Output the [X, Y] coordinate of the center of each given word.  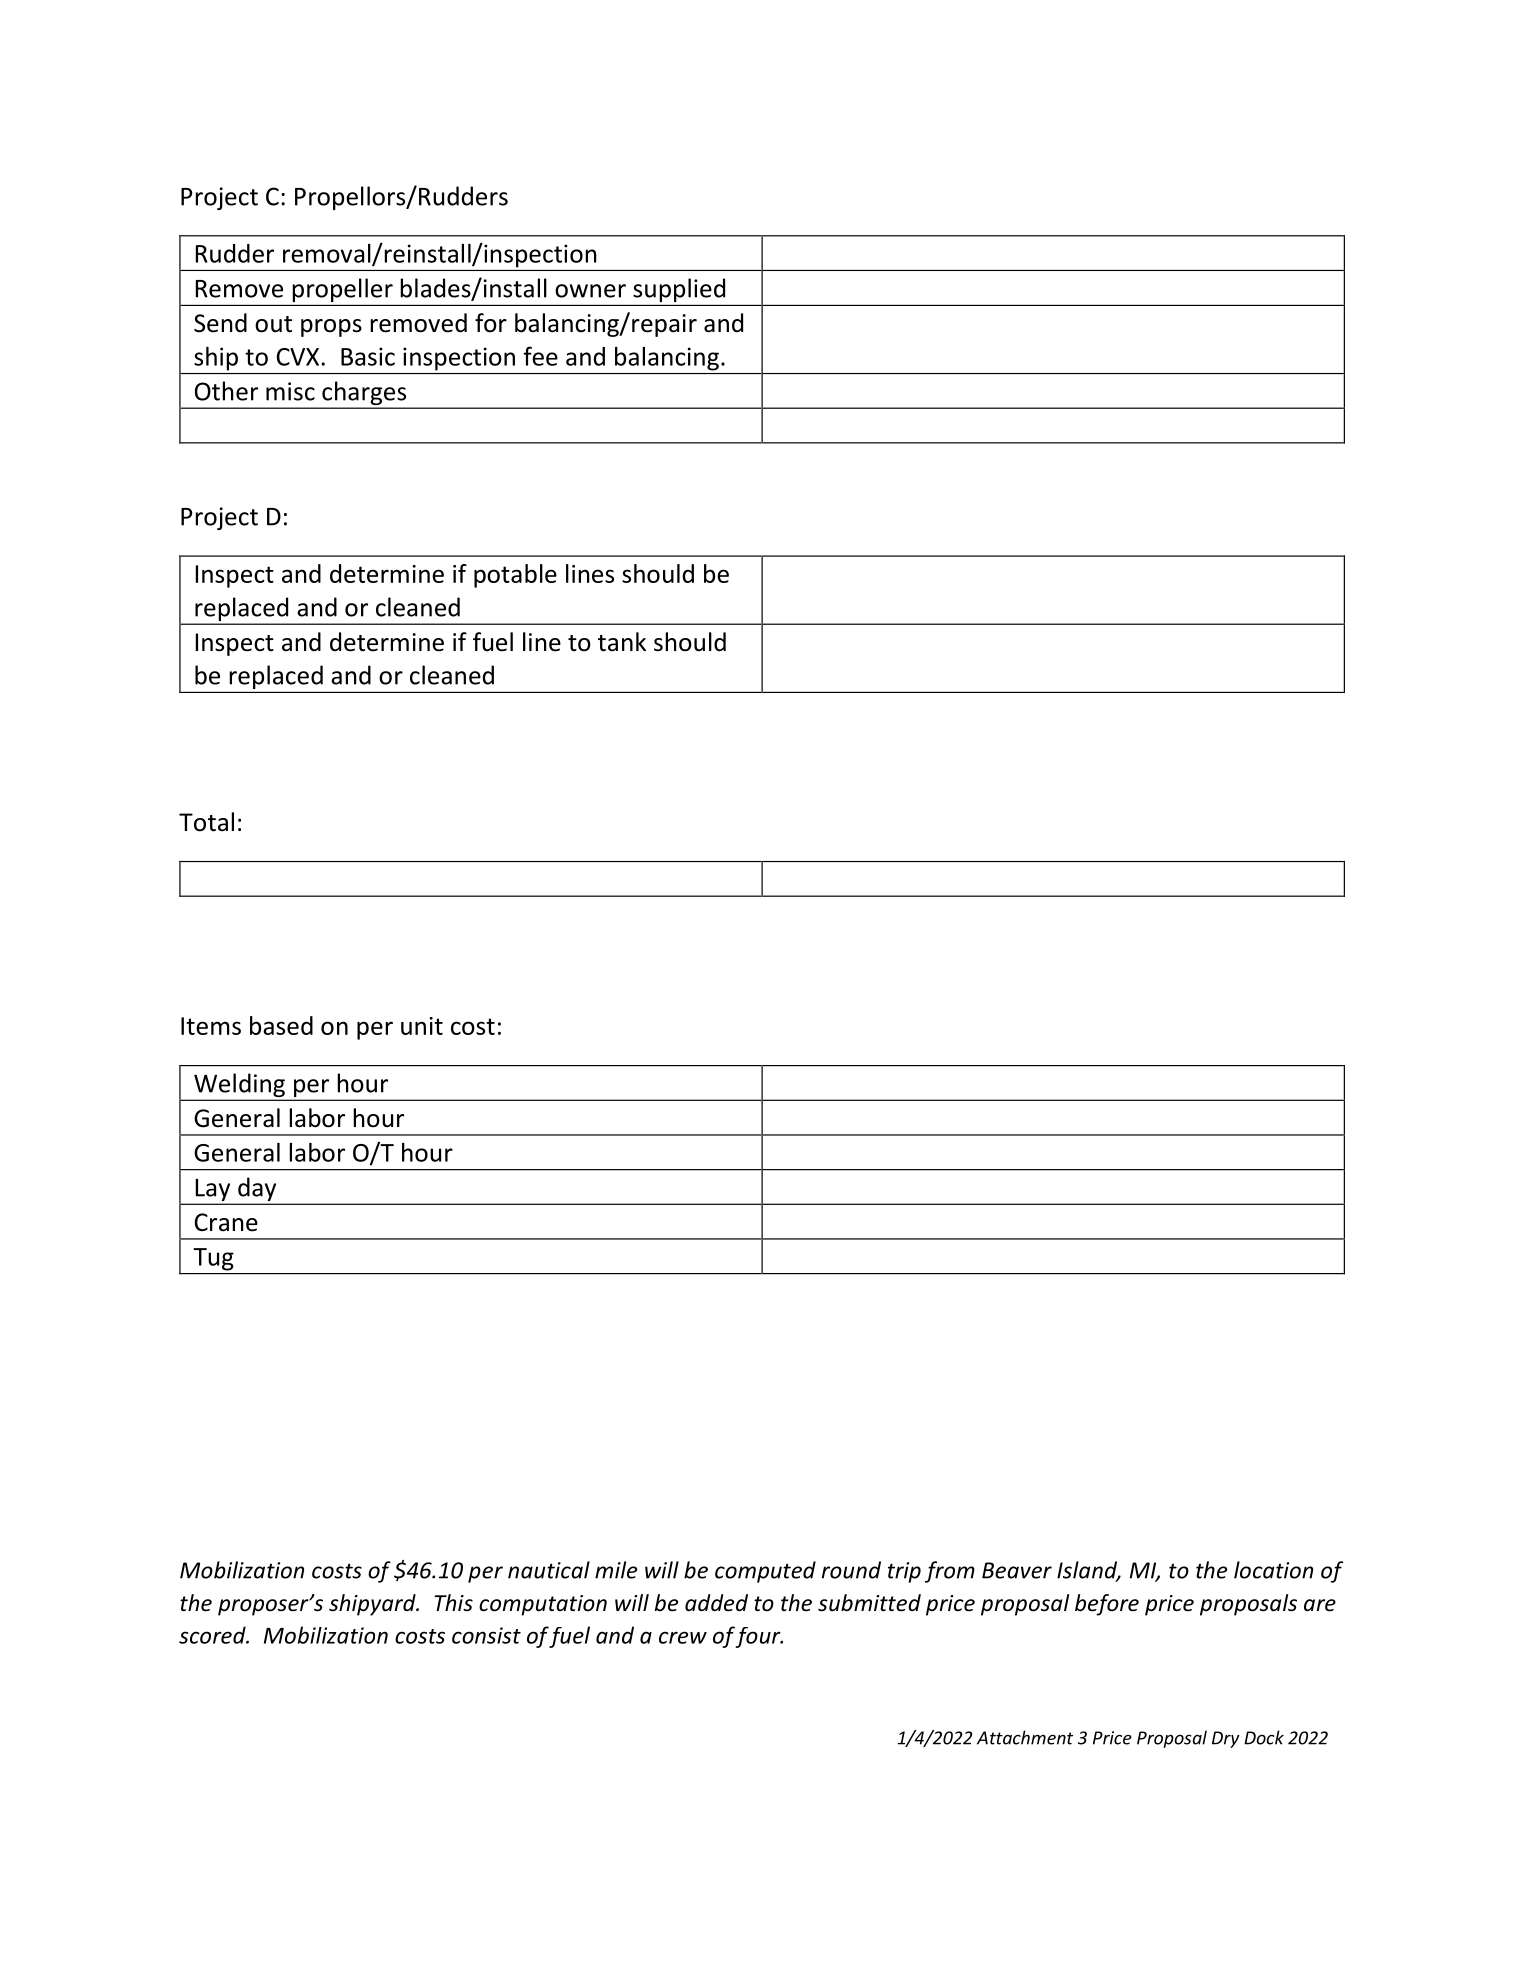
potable [515, 576]
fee [540, 356]
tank [622, 642]
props [331, 328]
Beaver [1017, 1570]
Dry [1226, 1739]
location [1273, 1570]
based [281, 1025]
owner [590, 291]
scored [213, 1635]
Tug [214, 1259]
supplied [679, 290]
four [759, 1637]
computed [765, 1572]
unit [422, 1026]
